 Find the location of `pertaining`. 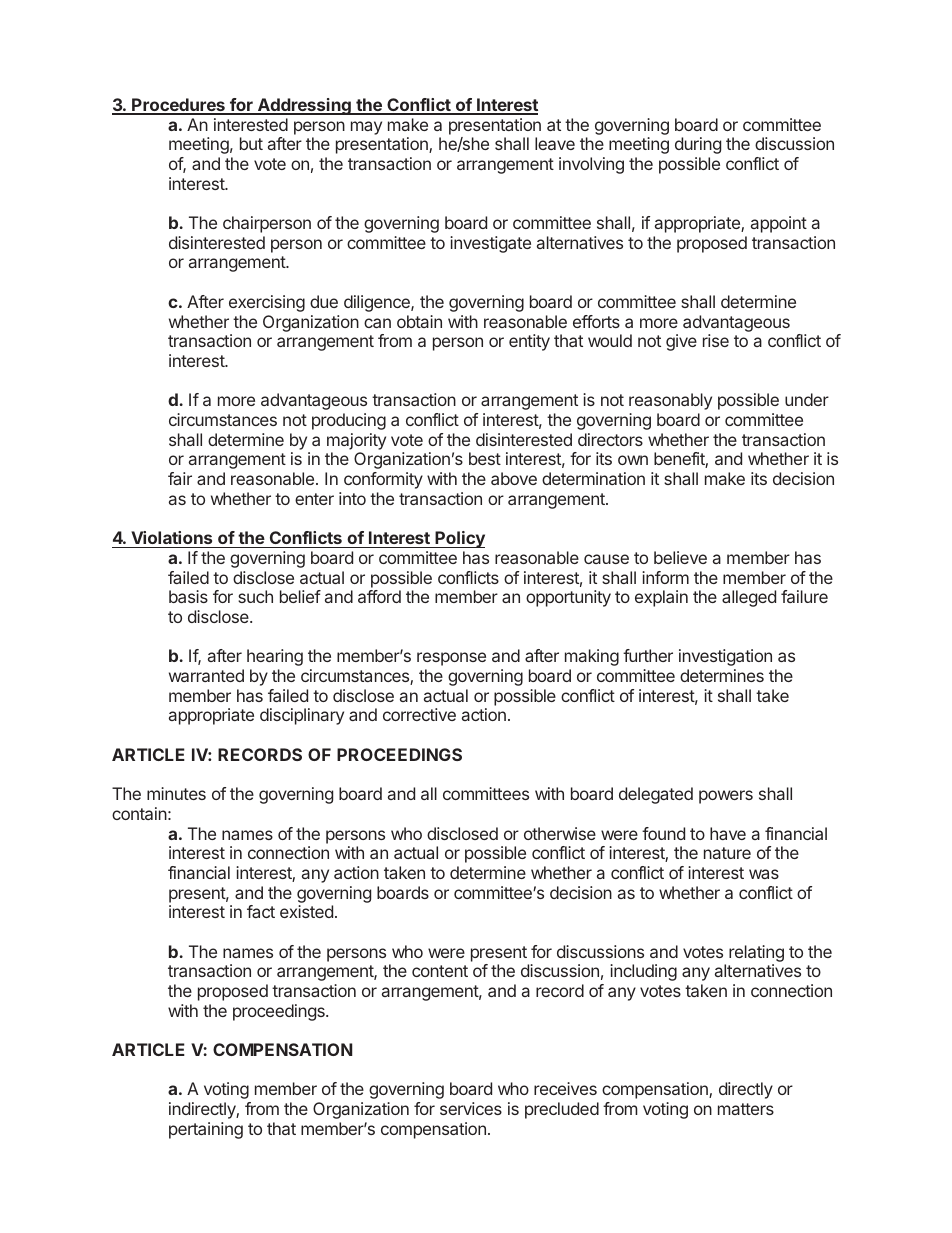

pertaining is located at coordinates (206, 1130).
